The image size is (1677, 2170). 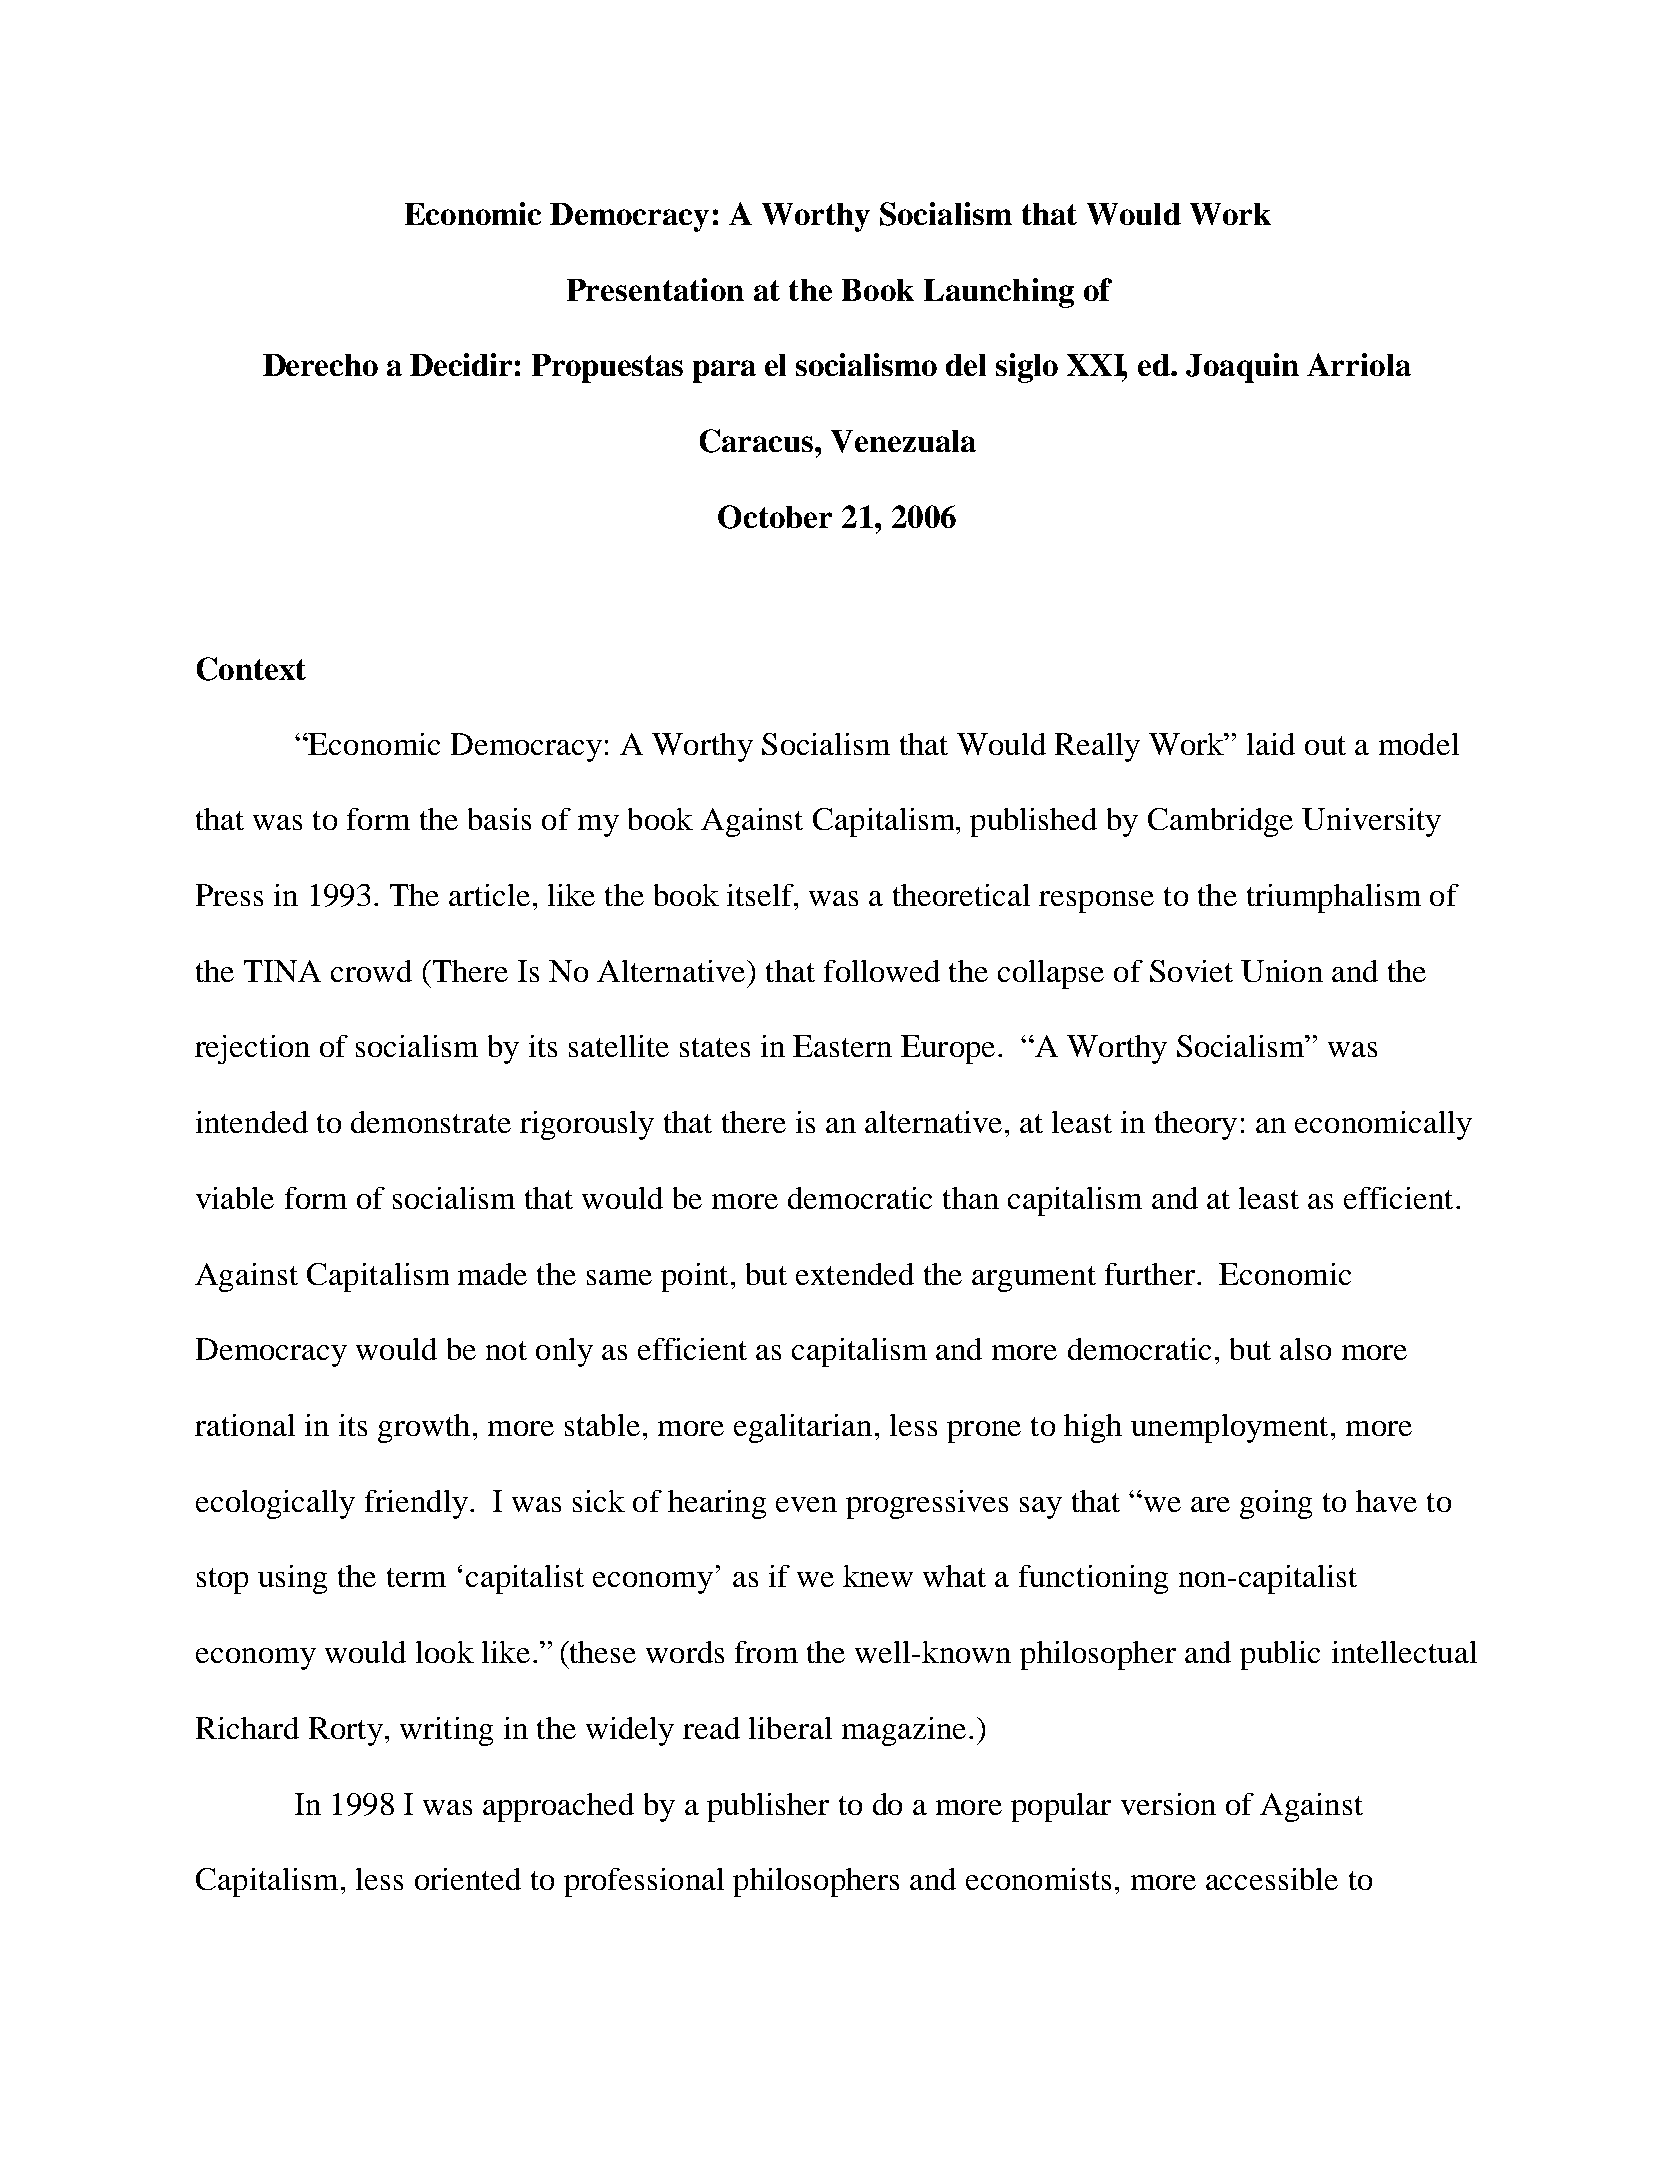 What do you see at coordinates (431, 1122) in the screenshot?
I see `demonstrate` at bounding box center [431, 1122].
